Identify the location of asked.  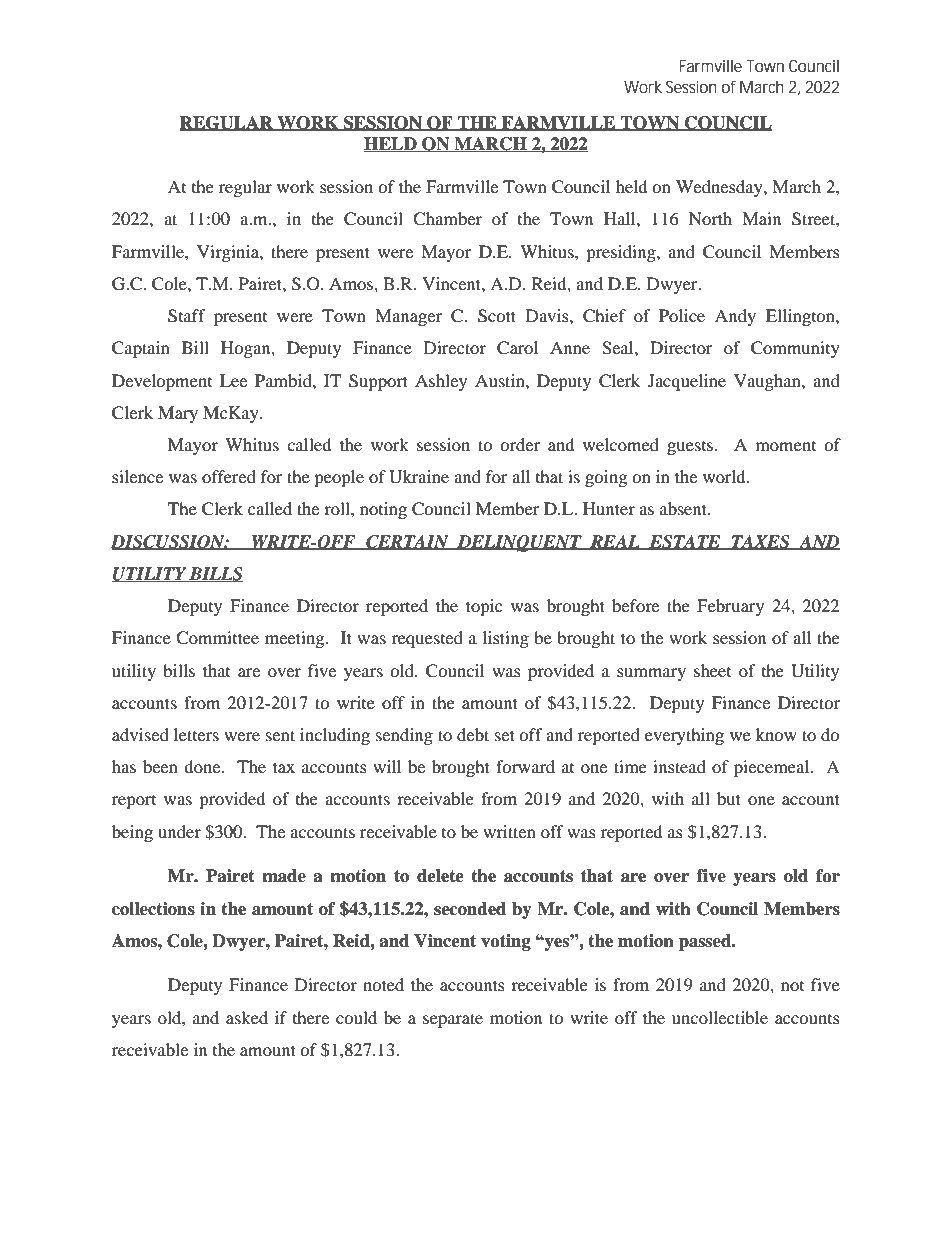
(247, 1017).
